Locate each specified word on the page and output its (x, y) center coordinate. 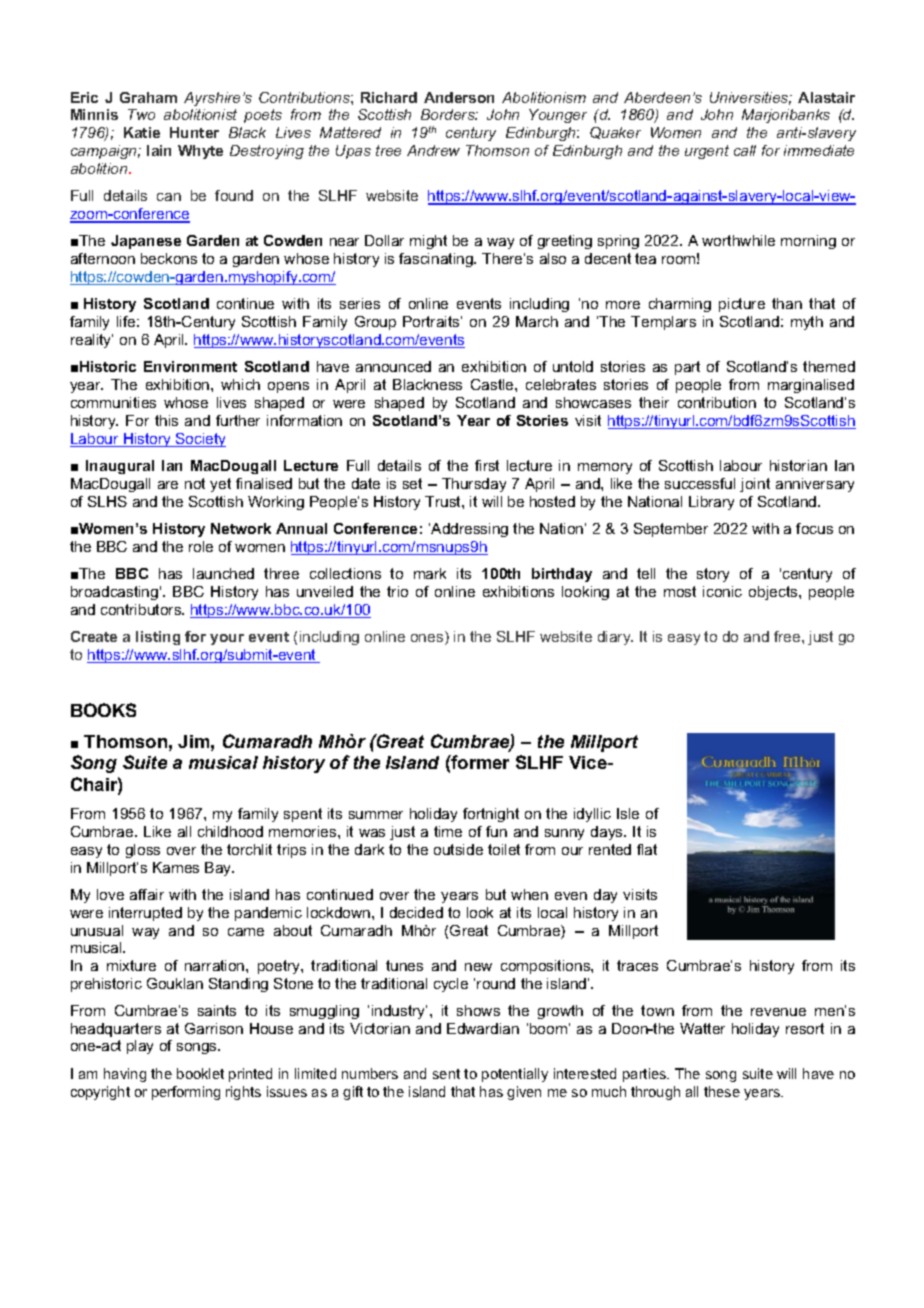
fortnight (491, 815)
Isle (628, 813)
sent (446, 1074)
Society (200, 440)
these (722, 1091)
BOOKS (103, 710)
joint (755, 485)
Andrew (433, 150)
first (487, 465)
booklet (200, 1073)
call (745, 150)
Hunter (194, 132)
